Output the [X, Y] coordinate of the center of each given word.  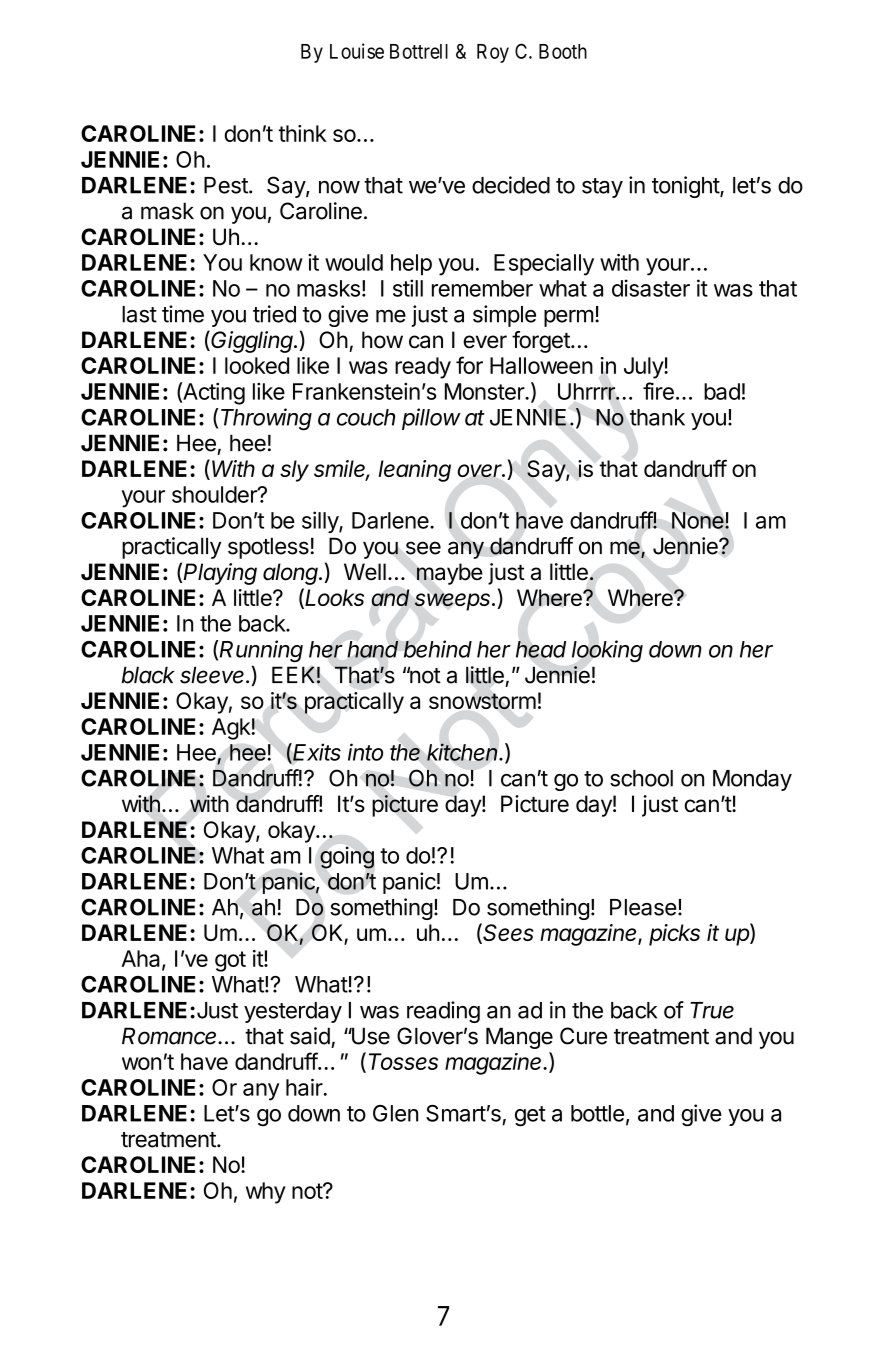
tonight [686, 187]
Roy [493, 53]
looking [607, 651]
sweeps [454, 602]
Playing [220, 574]
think [302, 133]
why [266, 1193]
